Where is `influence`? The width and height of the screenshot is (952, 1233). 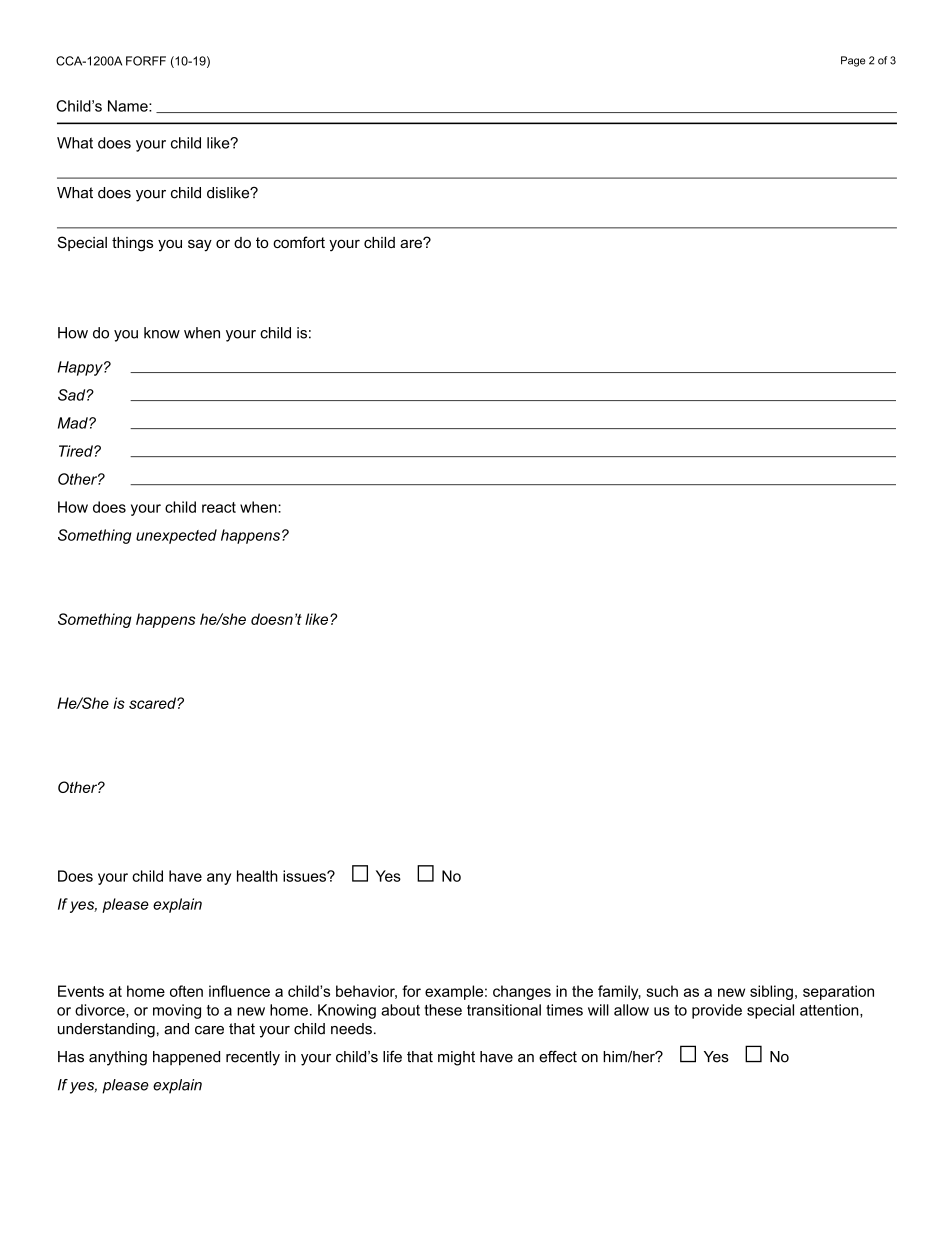
influence is located at coordinates (239, 991).
